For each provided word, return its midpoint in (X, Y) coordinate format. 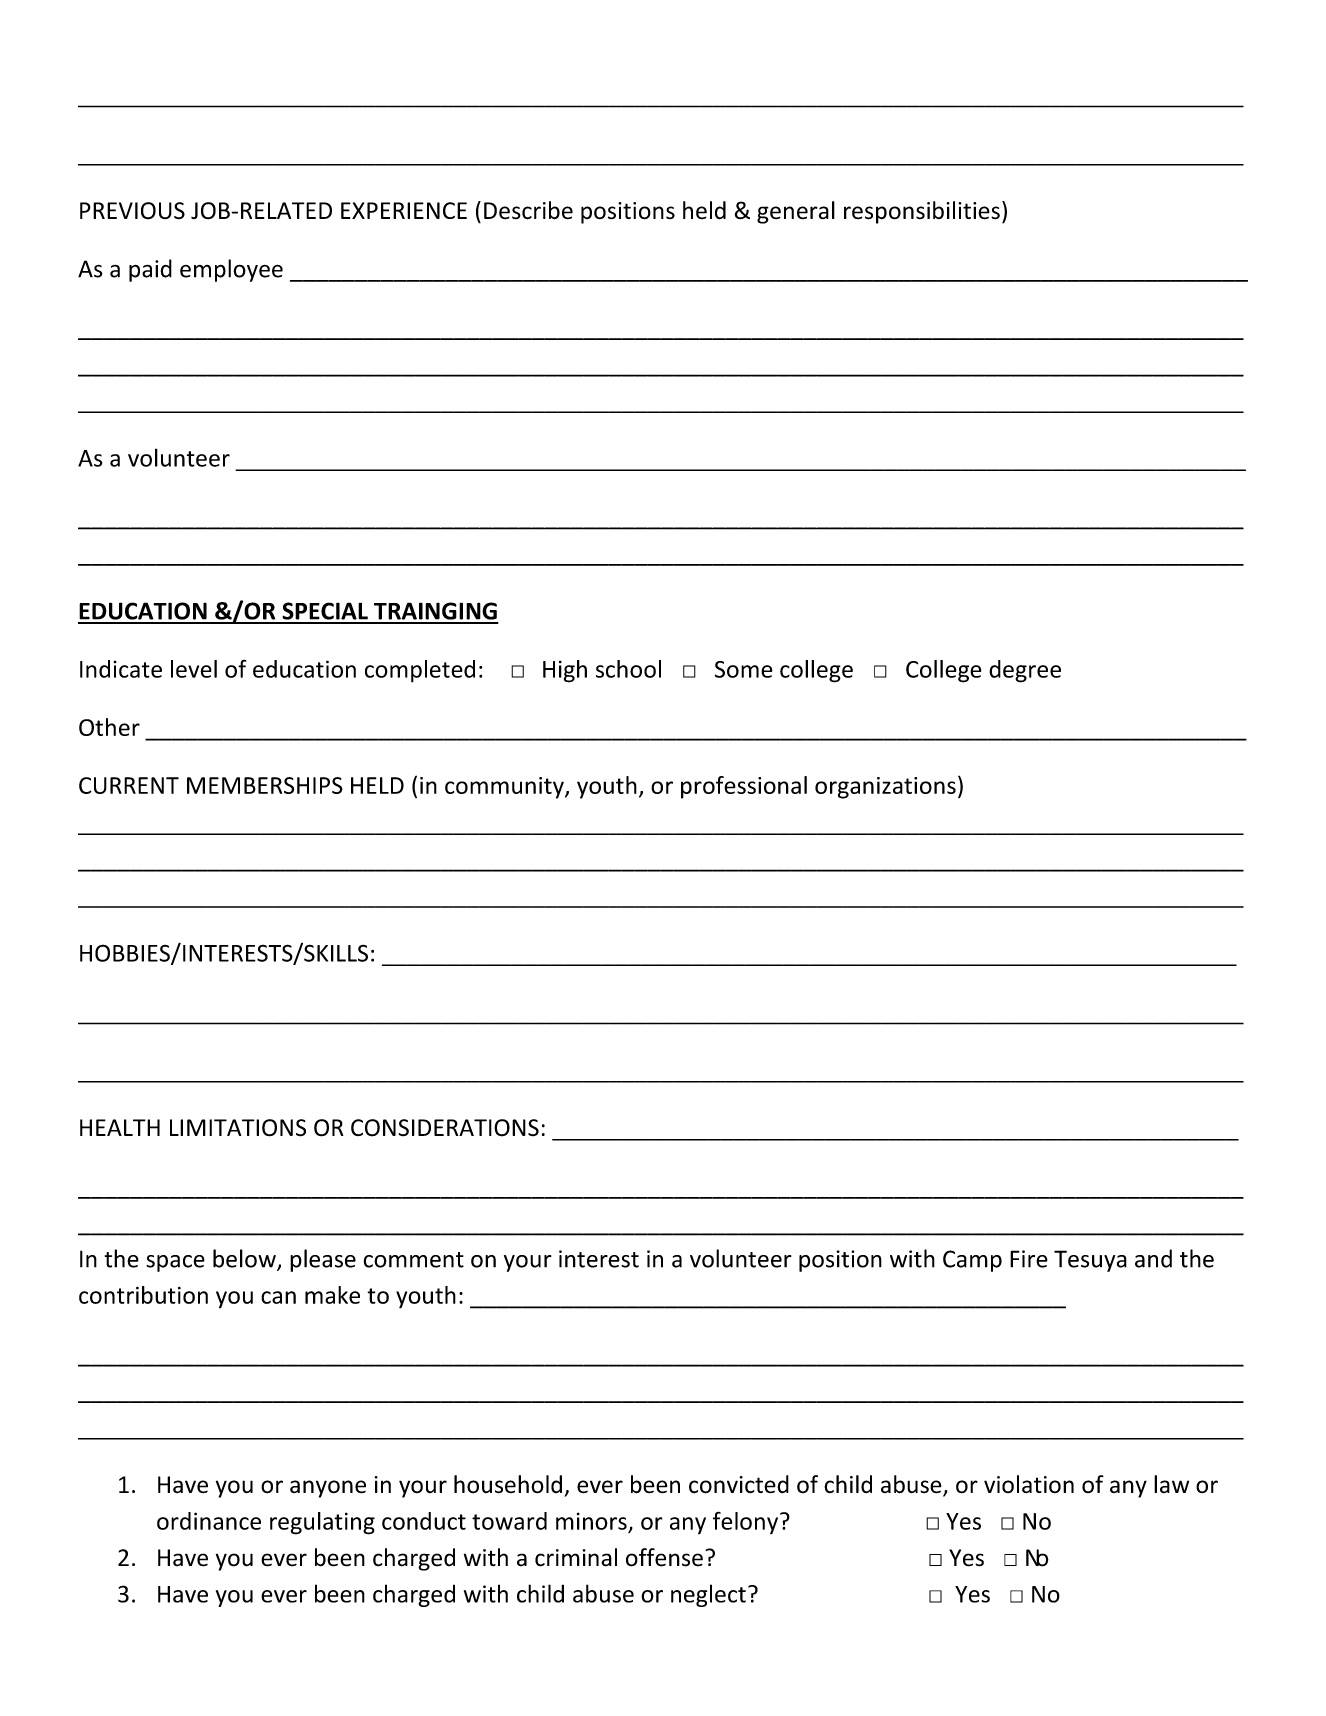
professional (744, 787)
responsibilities (922, 212)
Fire (1029, 1259)
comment (413, 1260)
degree (1025, 671)
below (245, 1259)
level (194, 669)
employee (231, 270)
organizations (885, 788)
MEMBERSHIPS (265, 785)
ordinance (209, 1521)
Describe (528, 210)
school (628, 669)
